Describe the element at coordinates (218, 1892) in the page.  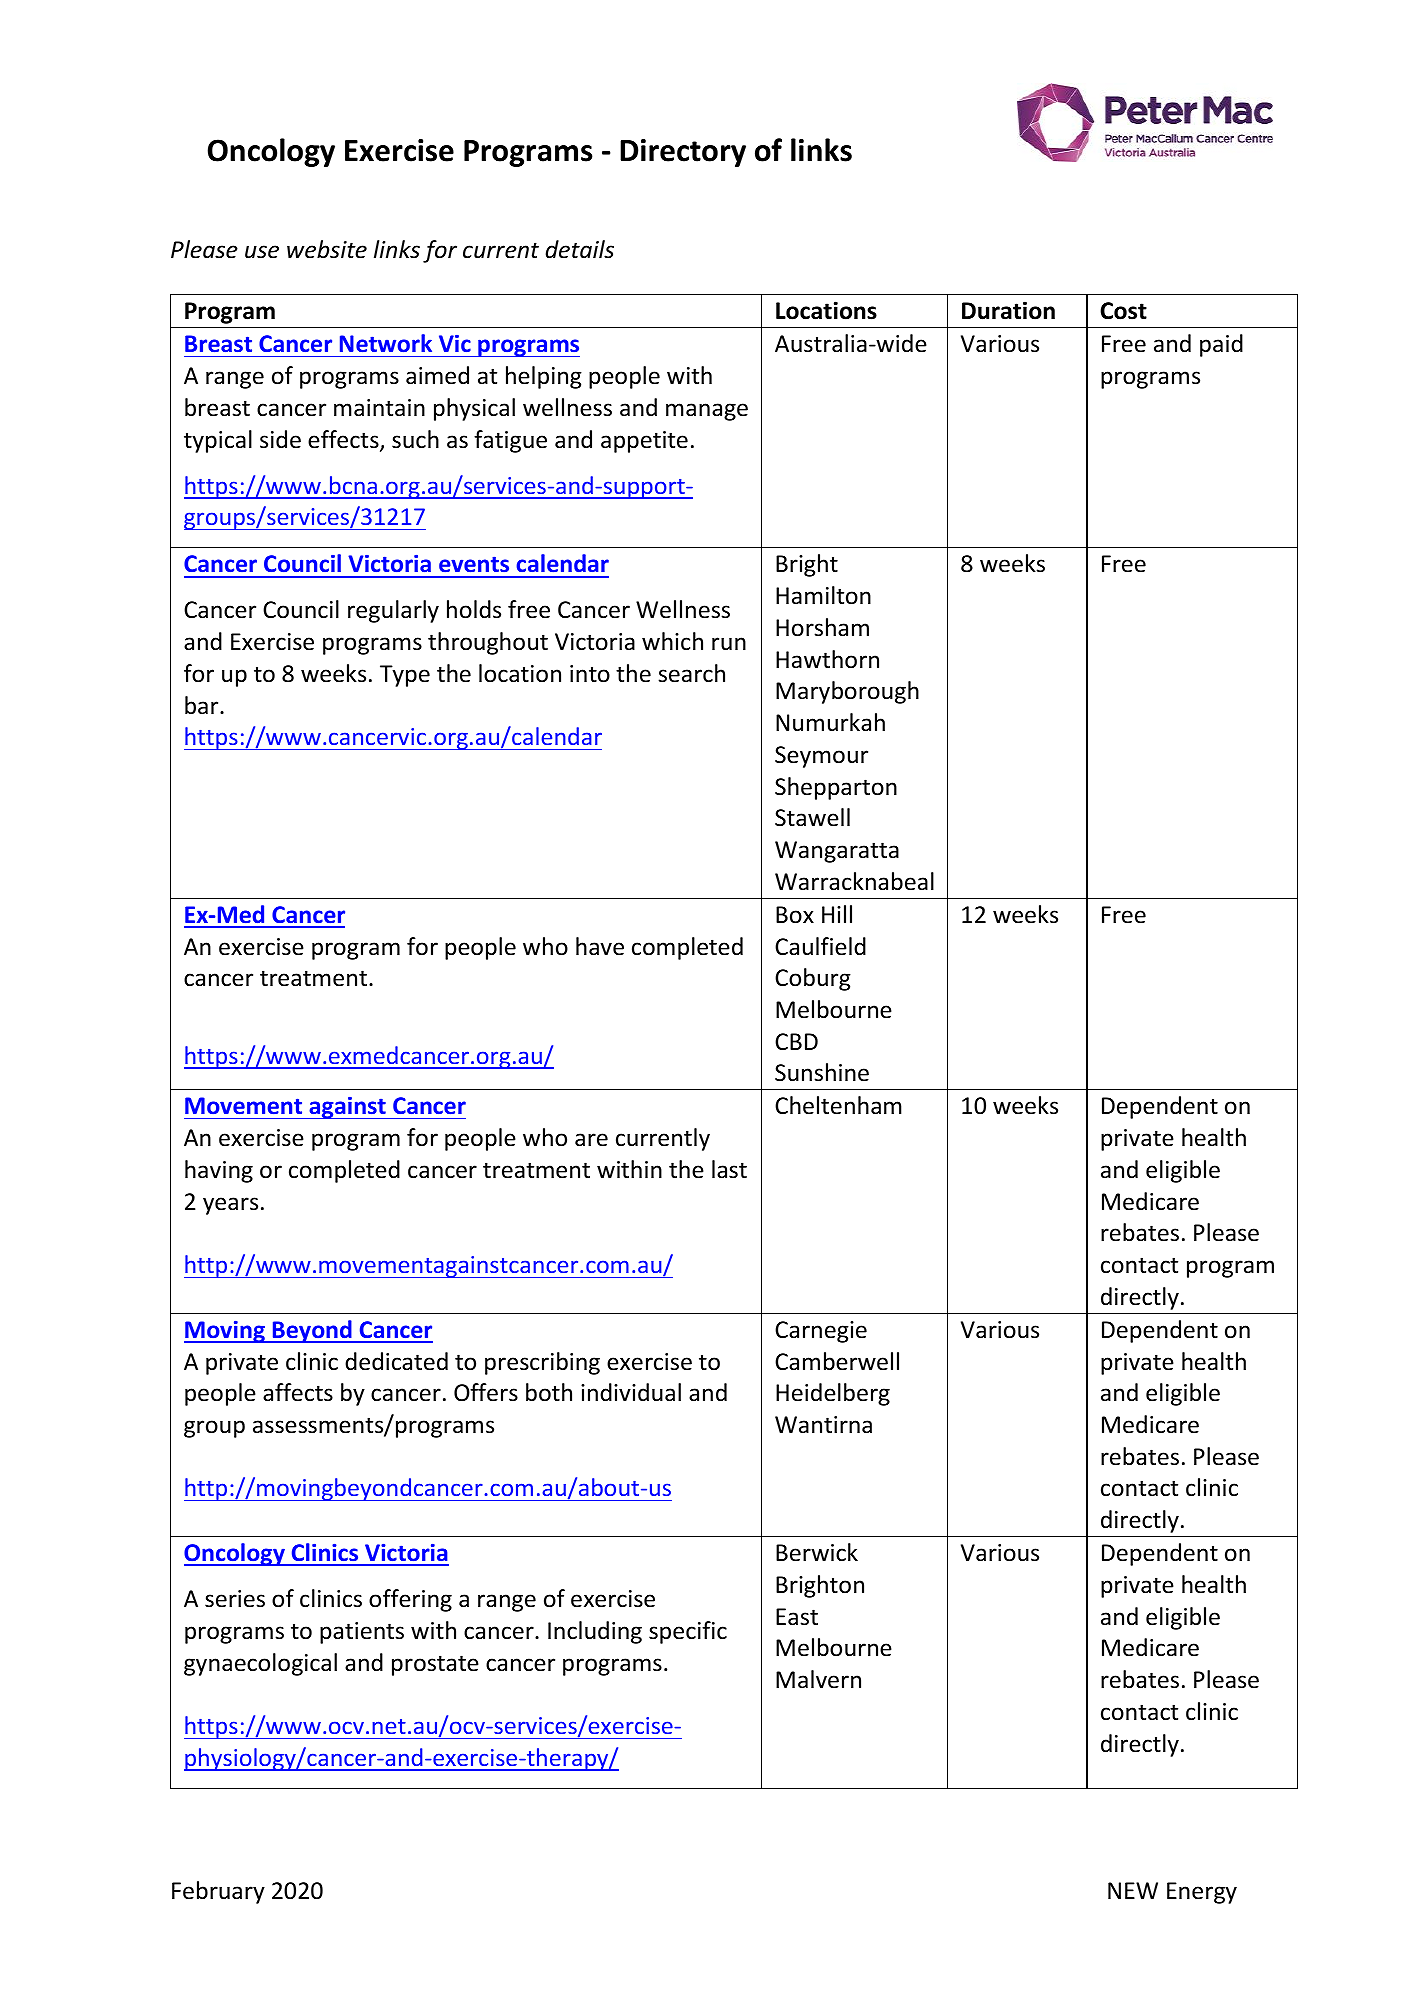
I see `February` at that location.
